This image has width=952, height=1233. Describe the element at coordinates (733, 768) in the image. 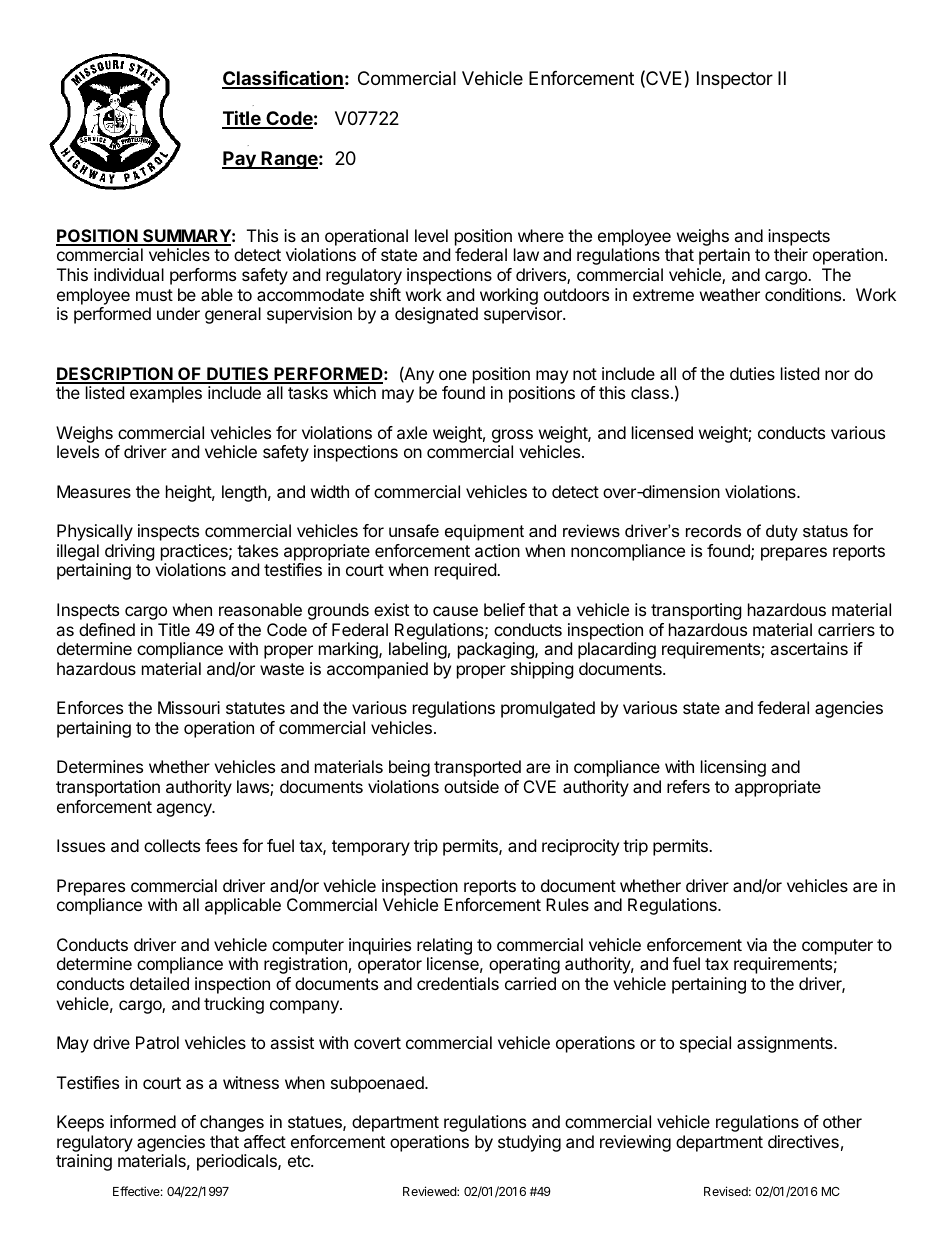

I see `licensing` at that location.
